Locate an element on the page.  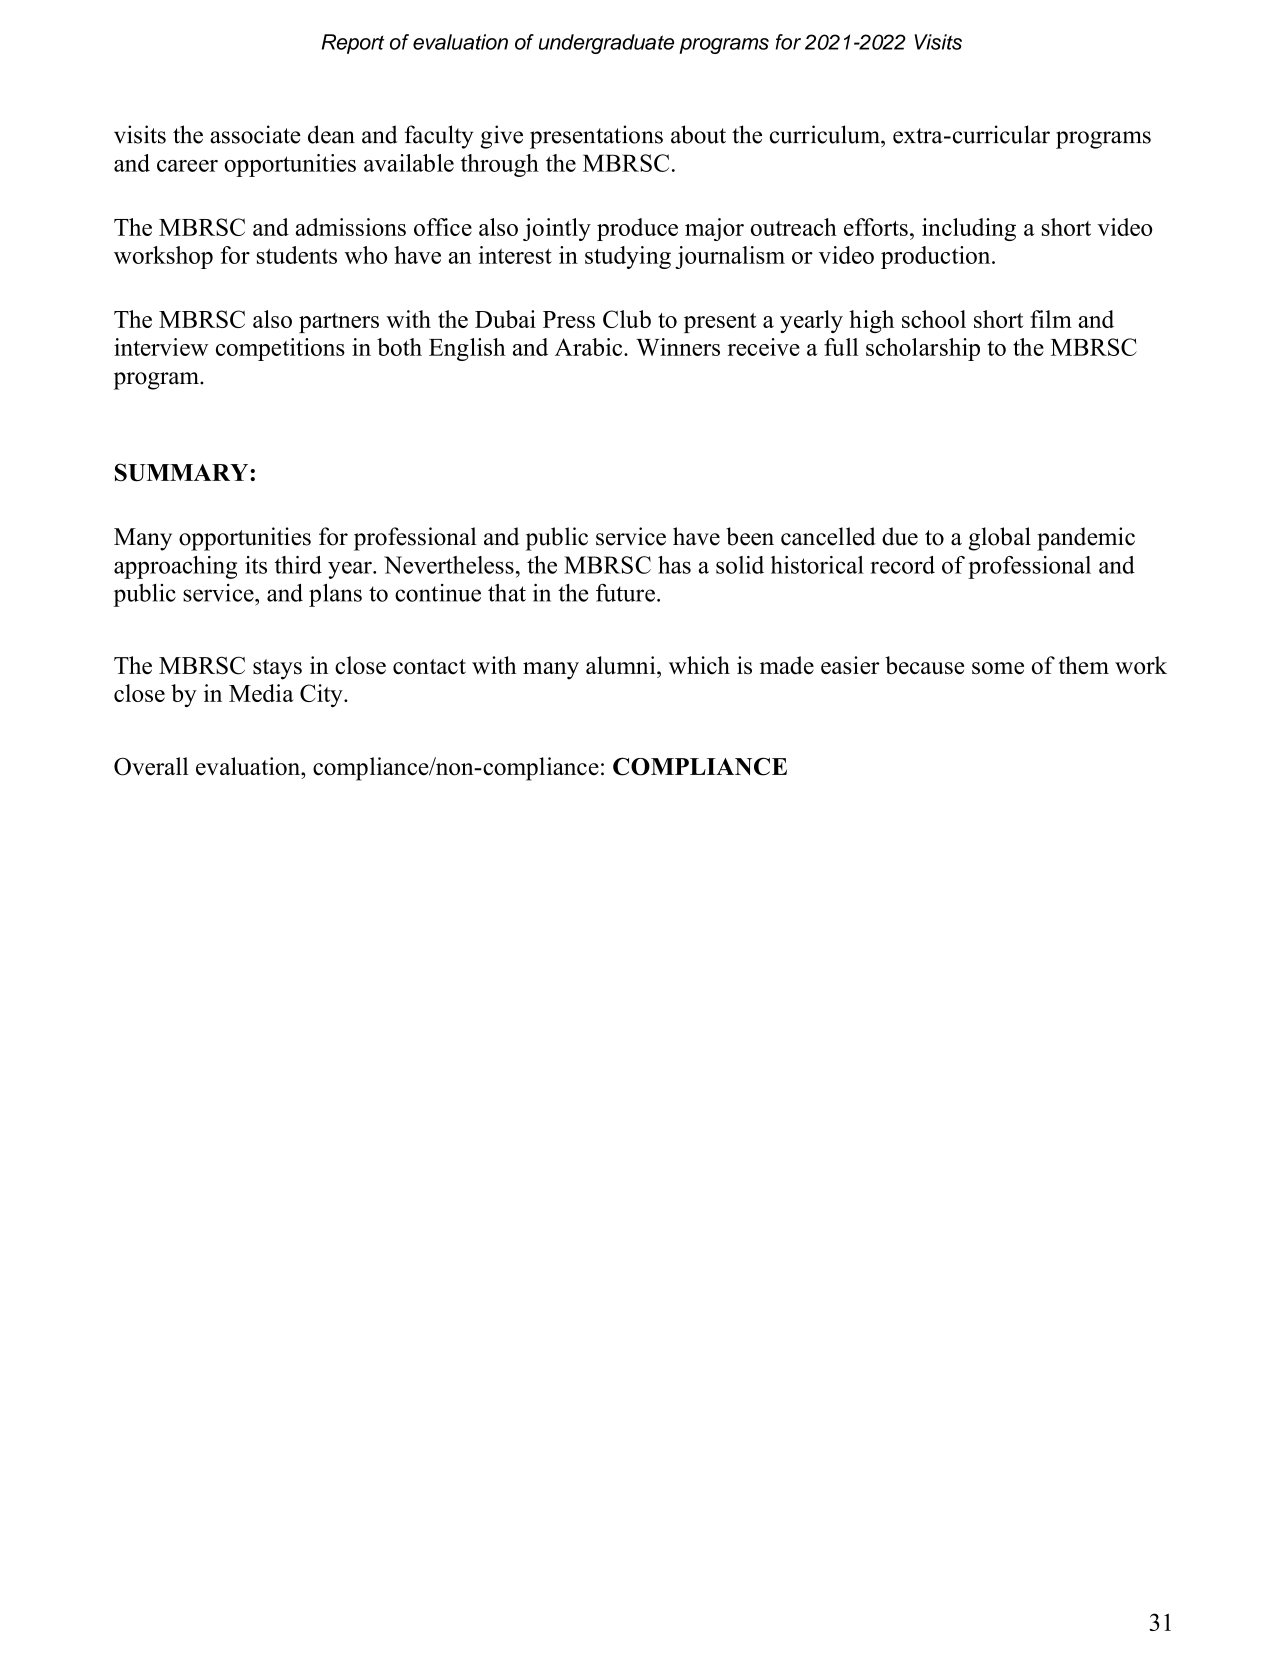
Arabic is located at coordinates (590, 347).
